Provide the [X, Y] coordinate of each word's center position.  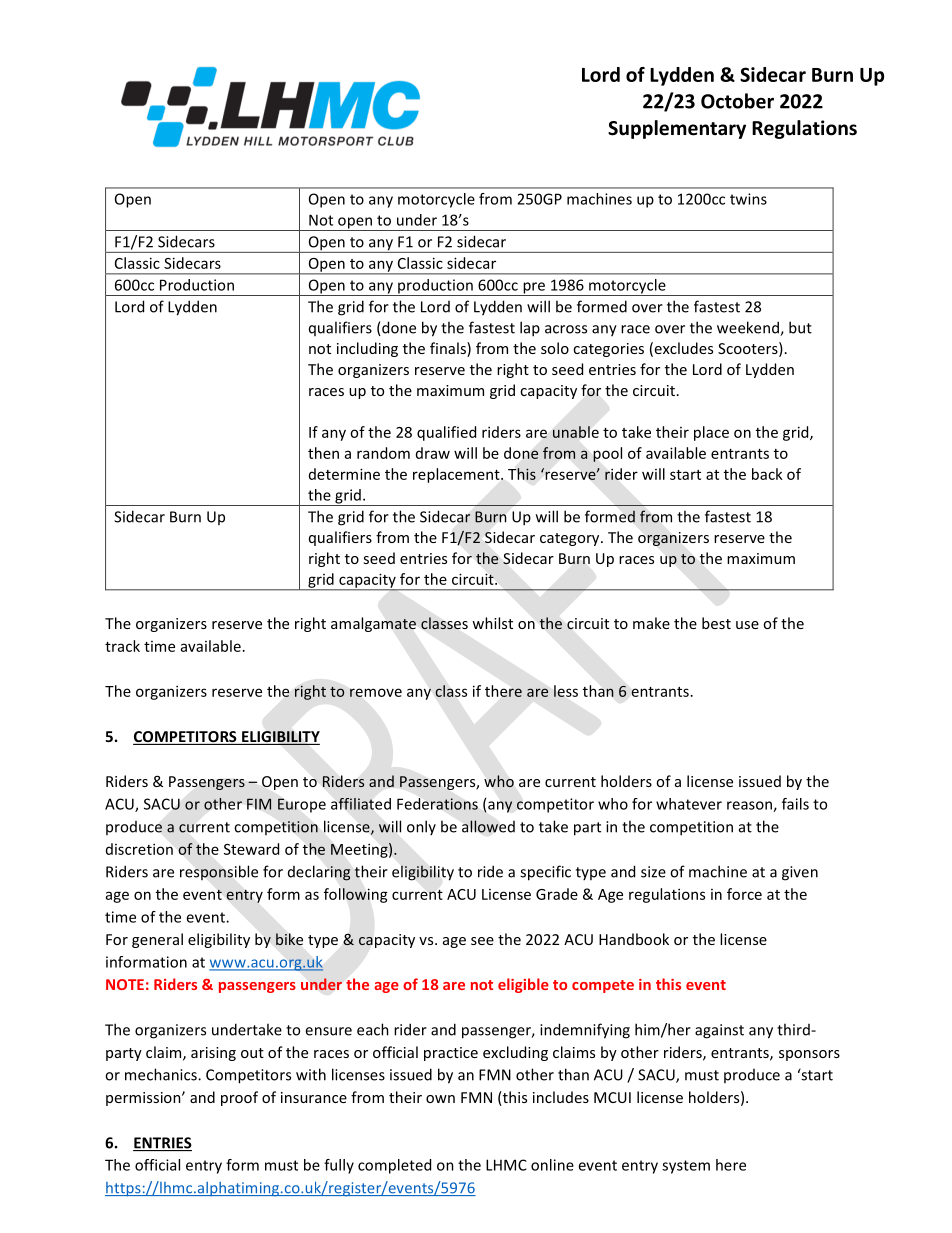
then [323, 453]
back [767, 474]
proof [239, 1098]
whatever [689, 804]
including [367, 349]
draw [433, 453]
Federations [437, 804]
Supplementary [677, 129]
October [737, 101]
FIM [259, 804]
